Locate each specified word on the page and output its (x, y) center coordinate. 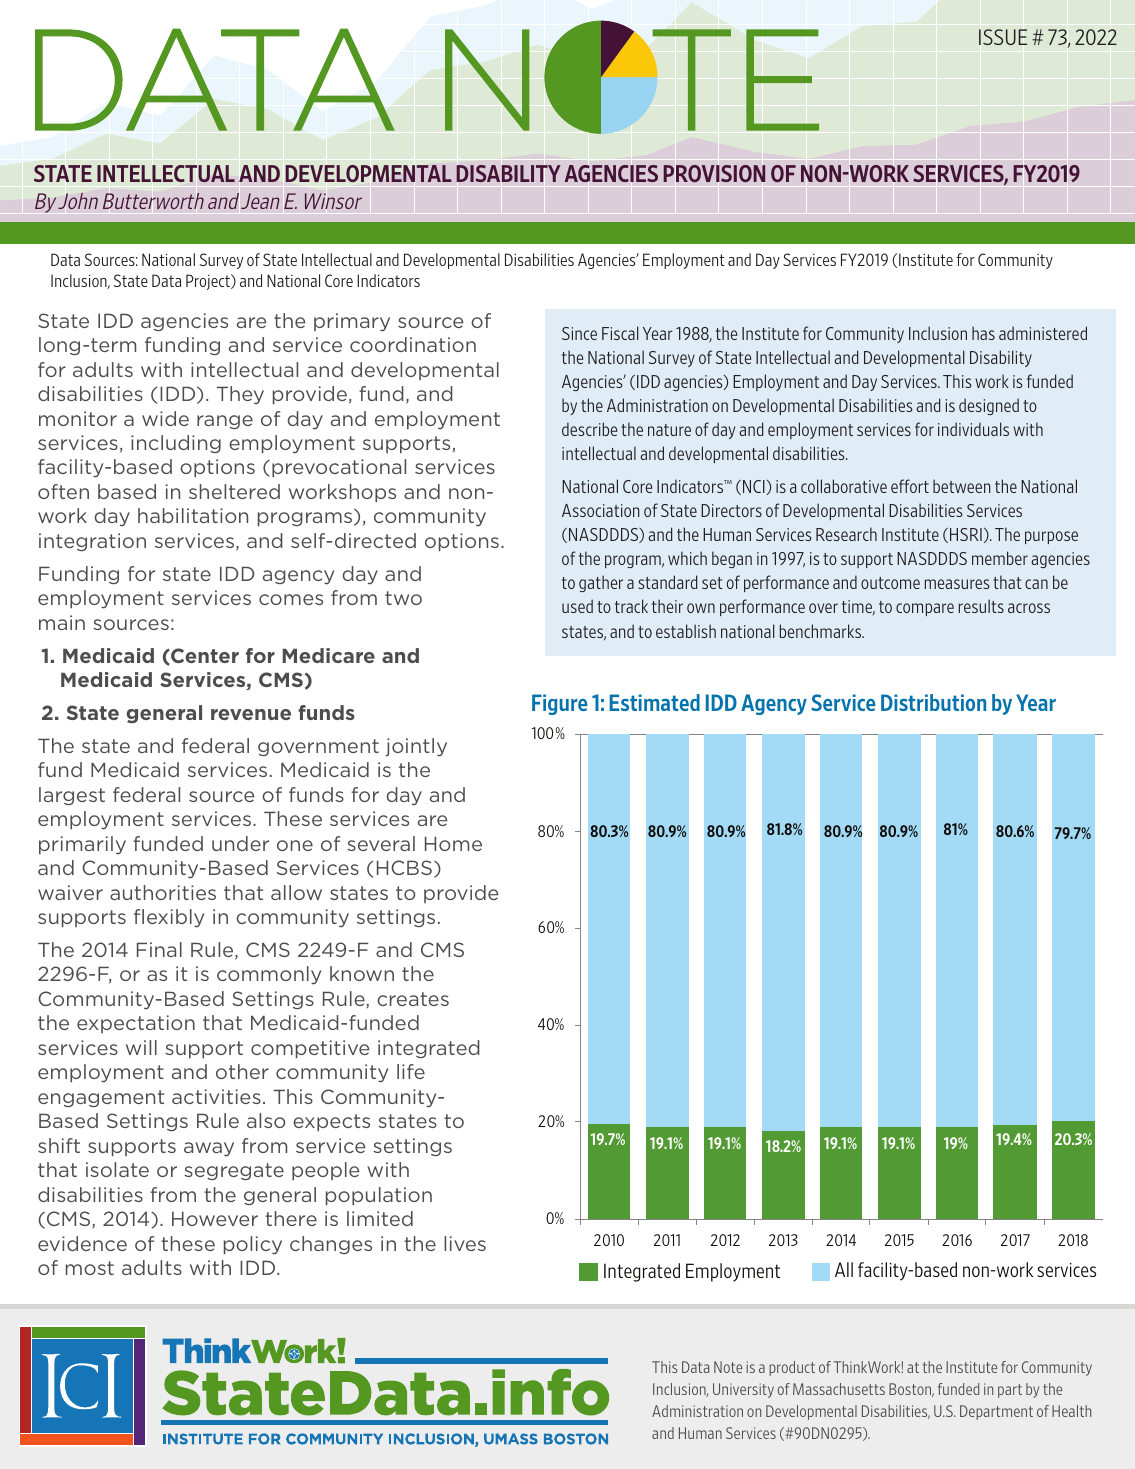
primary (352, 322)
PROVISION (714, 173)
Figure (560, 704)
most (90, 1268)
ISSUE (1003, 37)
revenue (251, 714)
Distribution (933, 702)
